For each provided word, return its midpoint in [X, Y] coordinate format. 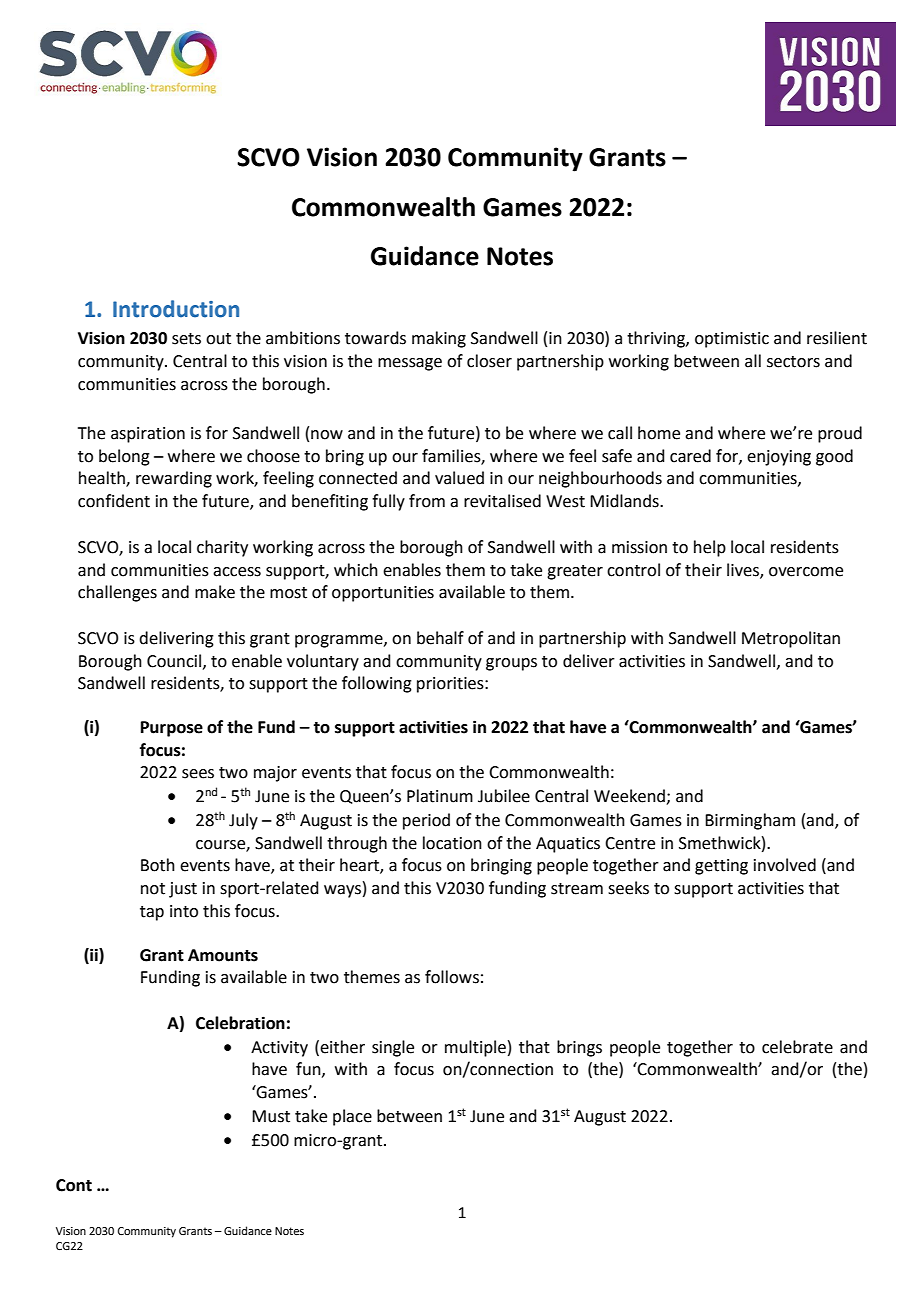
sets [186, 339]
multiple [475, 1048]
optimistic [732, 340]
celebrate [797, 1047]
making [439, 339]
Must [271, 1116]
